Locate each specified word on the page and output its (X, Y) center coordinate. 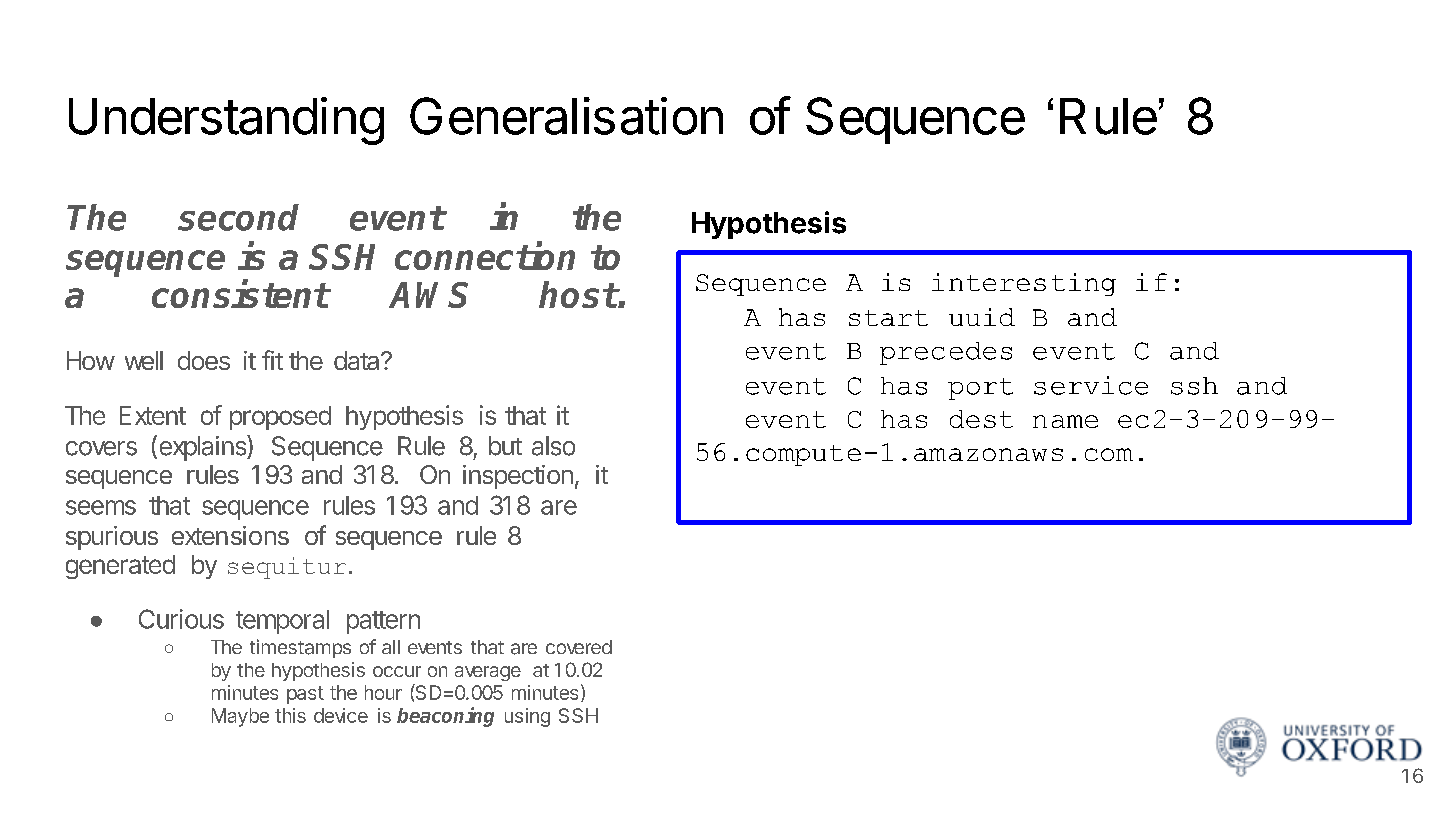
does (204, 360)
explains (204, 448)
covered (579, 647)
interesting (1024, 284)
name (1065, 421)
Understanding (226, 121)
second (238, 217)
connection (485, 256)
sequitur (287, 568)
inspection (518, 477)
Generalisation (566, 116)
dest (981, 419)
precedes (946, 353)
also (553, 446)
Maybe (240, 717)
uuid (982, 317)
